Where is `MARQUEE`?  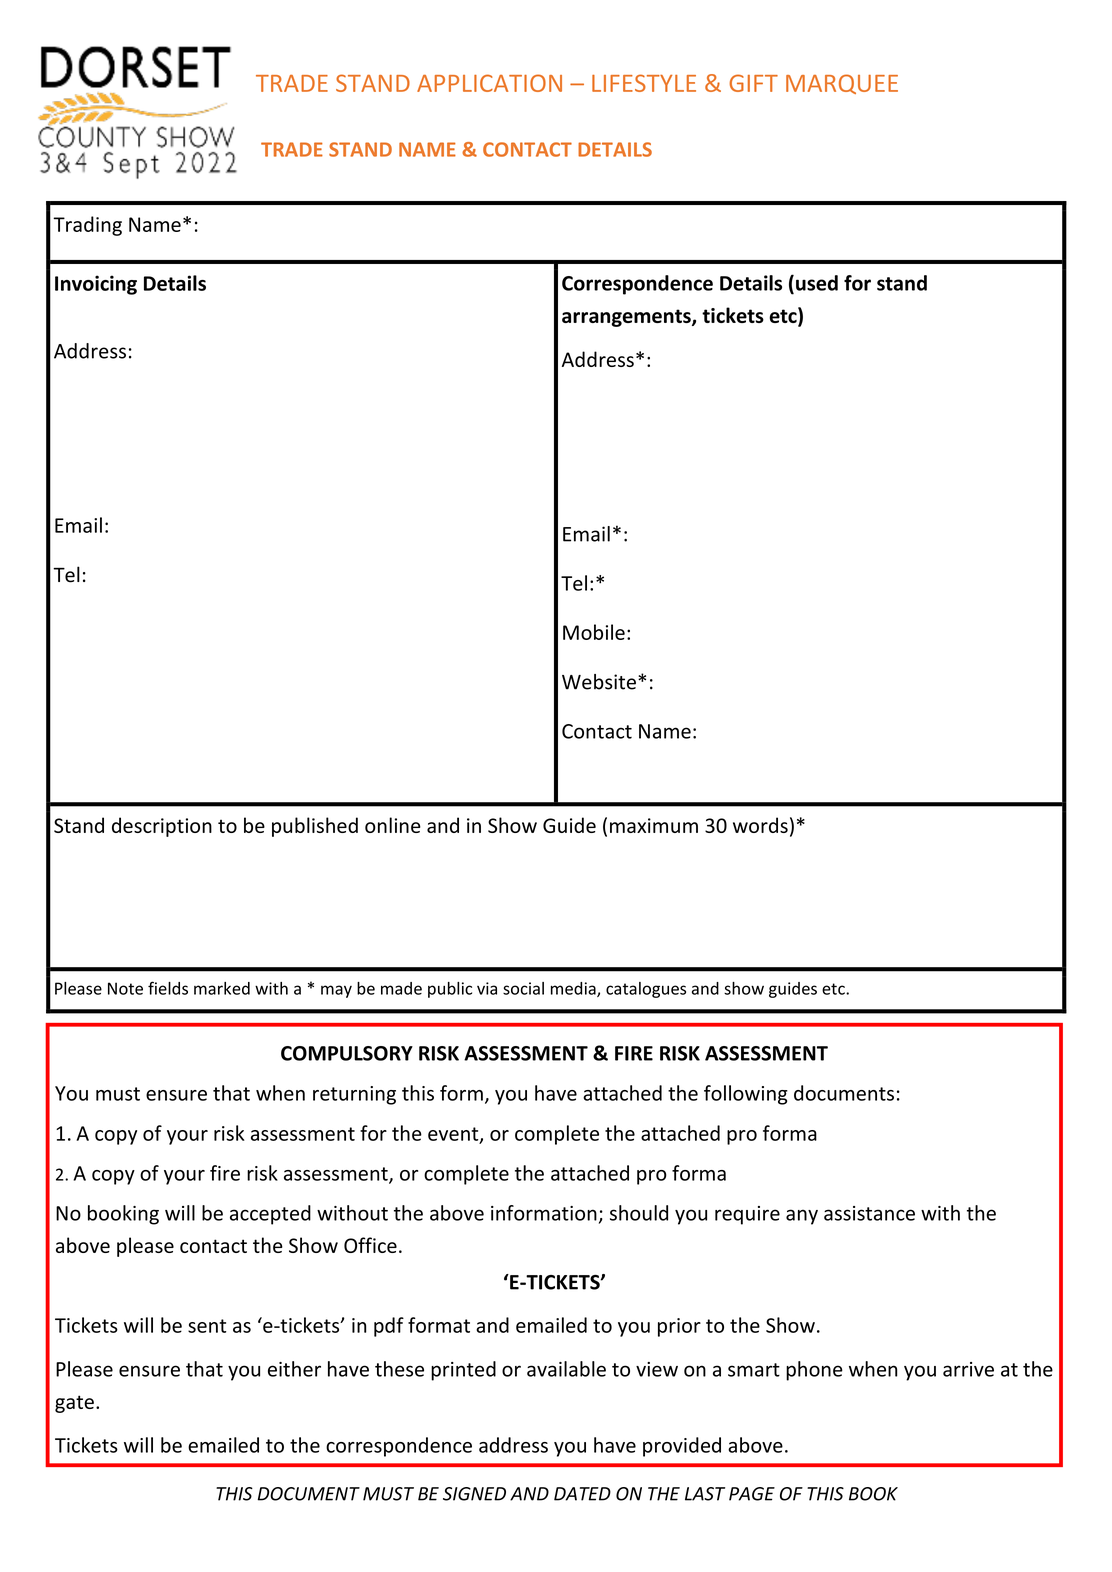
MARQUEE is located at coordinates (842, 84).
